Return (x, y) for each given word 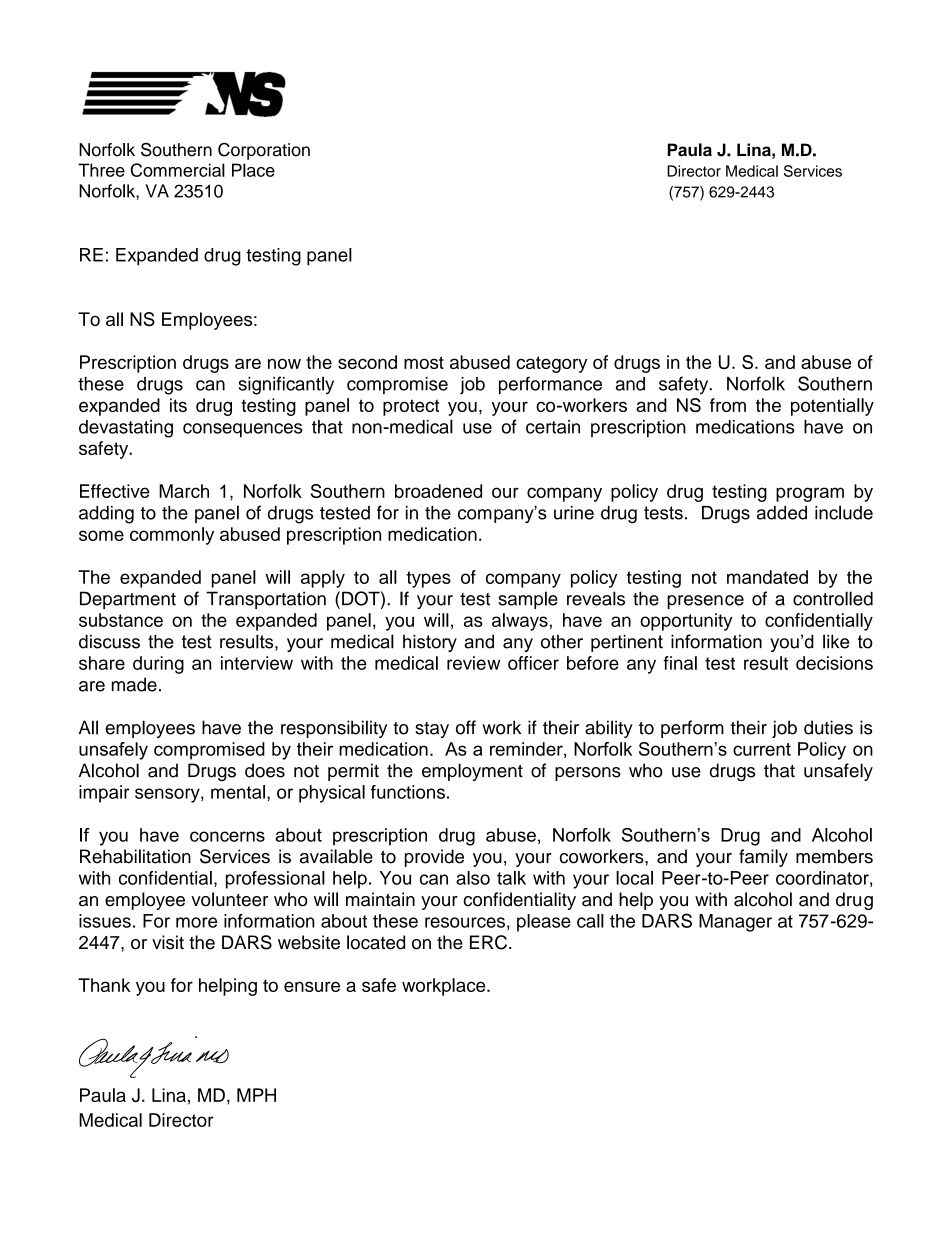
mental (238, 792)
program (810, 494)
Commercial (178, 170)
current (762, 749)
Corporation (264, 151)
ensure (312, 986)
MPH (256, 1095)
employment (472, 772)
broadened (438, 491)
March (184, 491)
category (551, 364)
